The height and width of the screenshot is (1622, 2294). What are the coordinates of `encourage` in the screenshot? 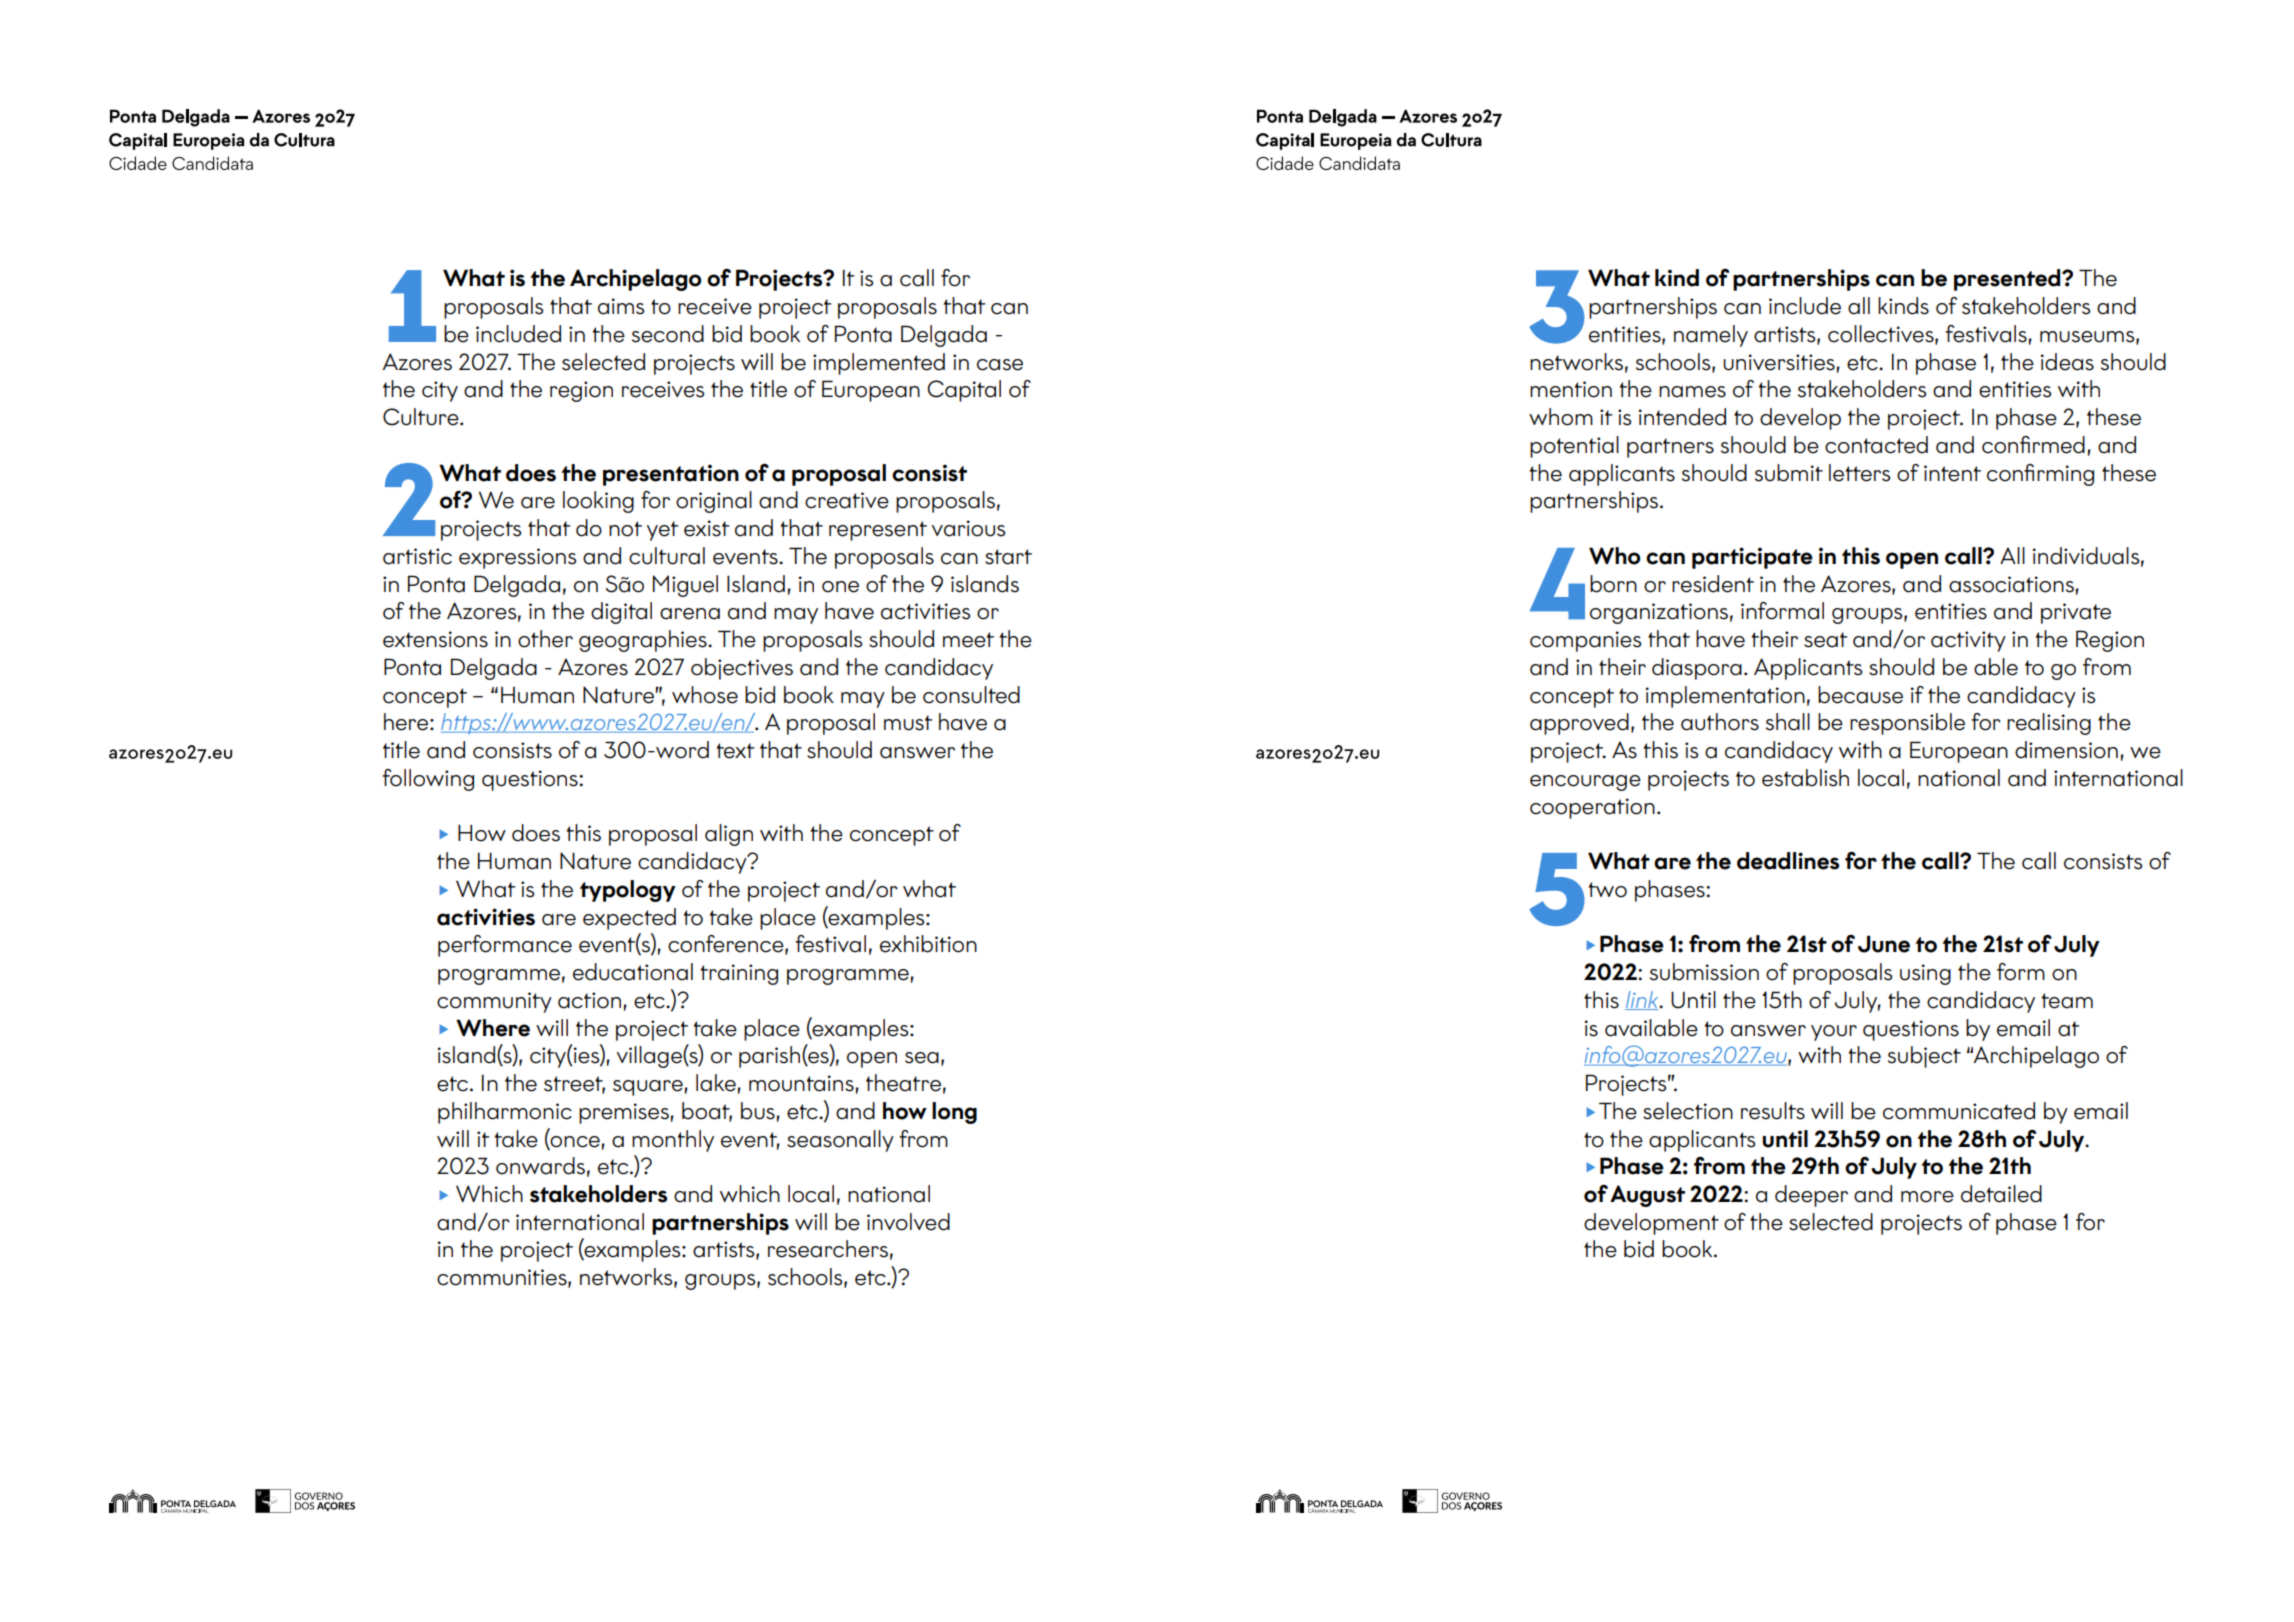 It's located at (1585, 783).
